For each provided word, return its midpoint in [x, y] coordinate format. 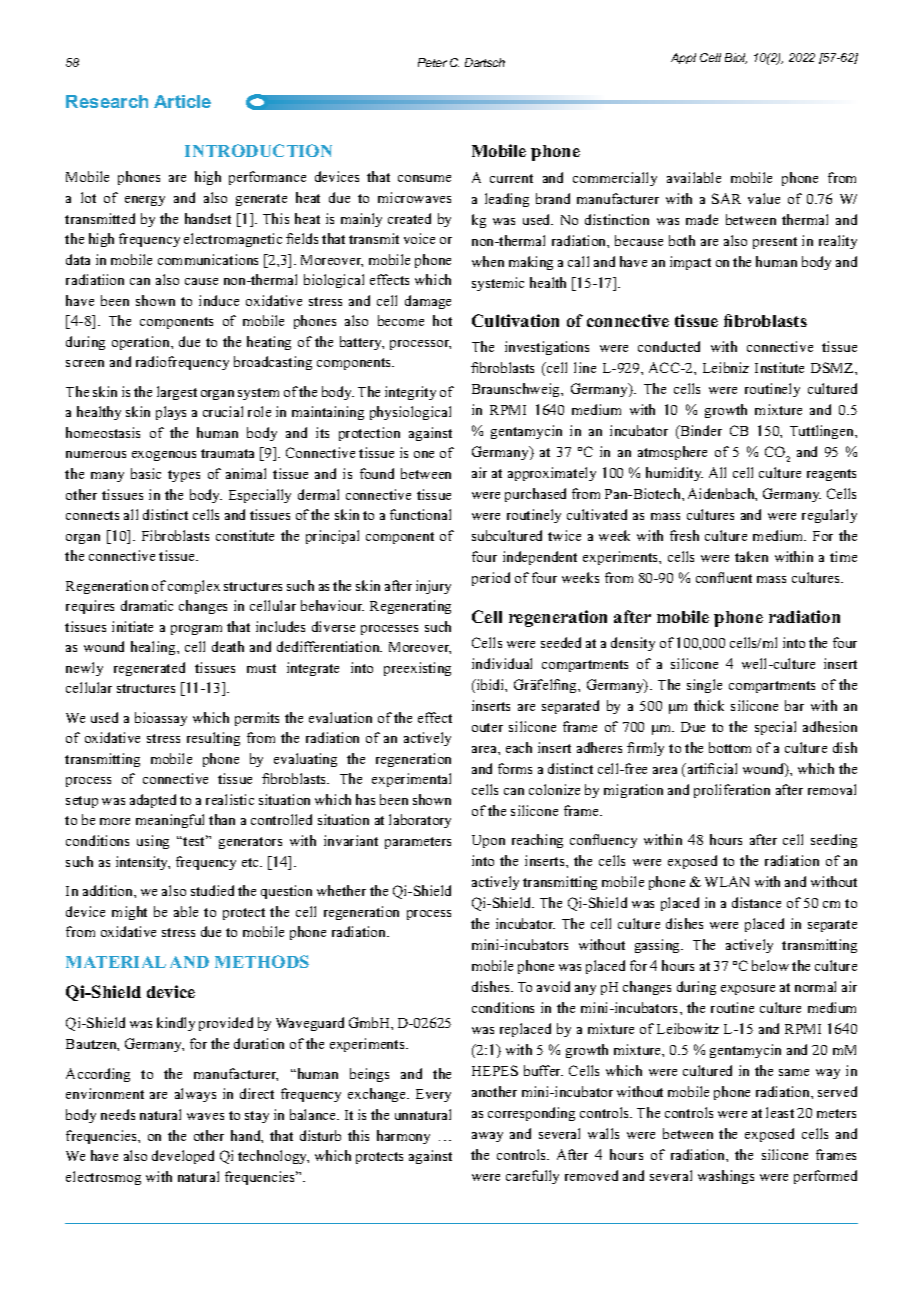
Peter [432, 62]
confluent [724, 577]
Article [182, 101]
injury [433, 587]
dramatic [147, 605]
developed [183, 1157]
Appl [683, 58]
